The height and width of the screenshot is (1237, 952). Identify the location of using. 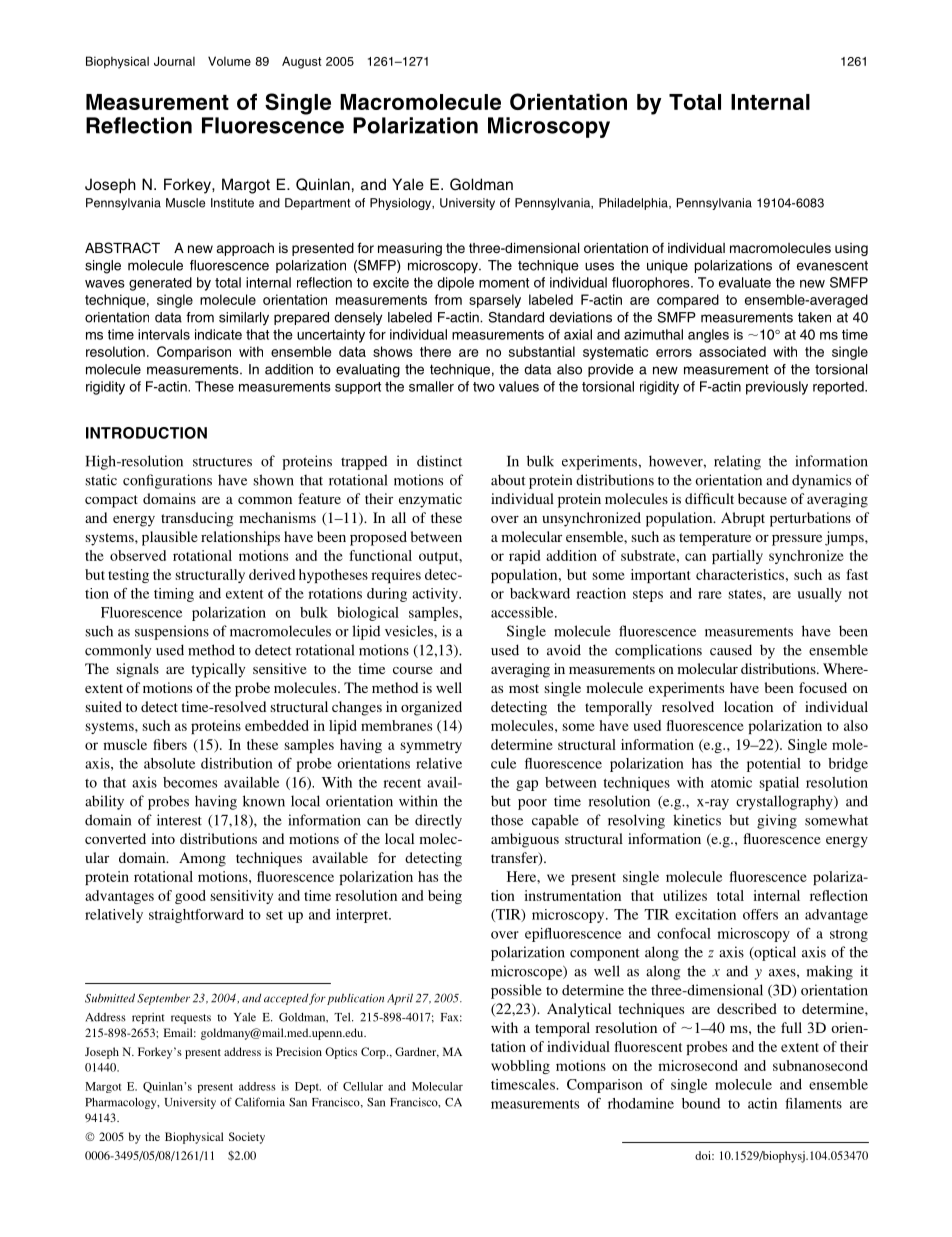
(851, 249).
